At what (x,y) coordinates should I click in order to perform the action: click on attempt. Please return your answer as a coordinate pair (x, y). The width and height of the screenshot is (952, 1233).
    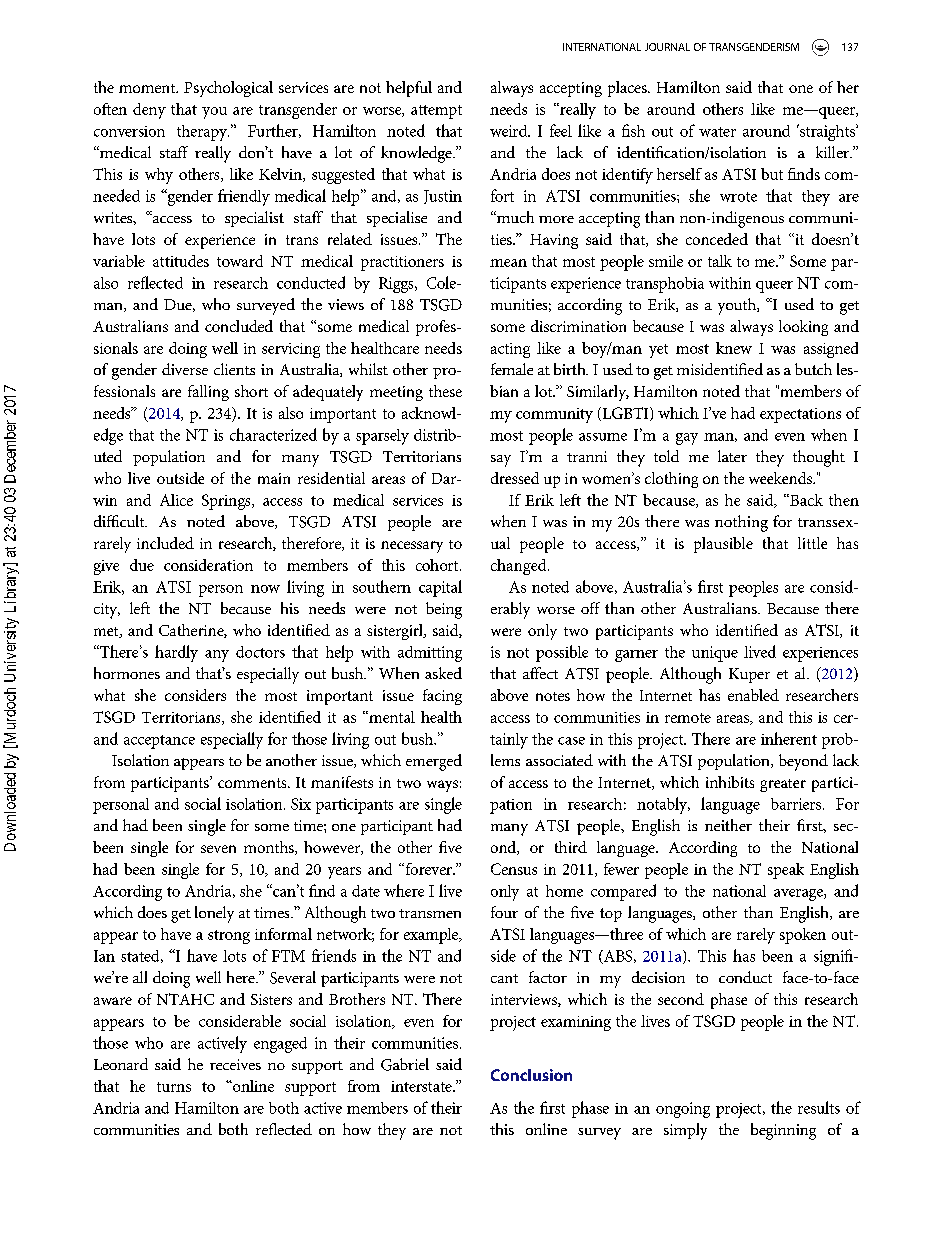
    Looking at the image, I should click on (436, 112).
